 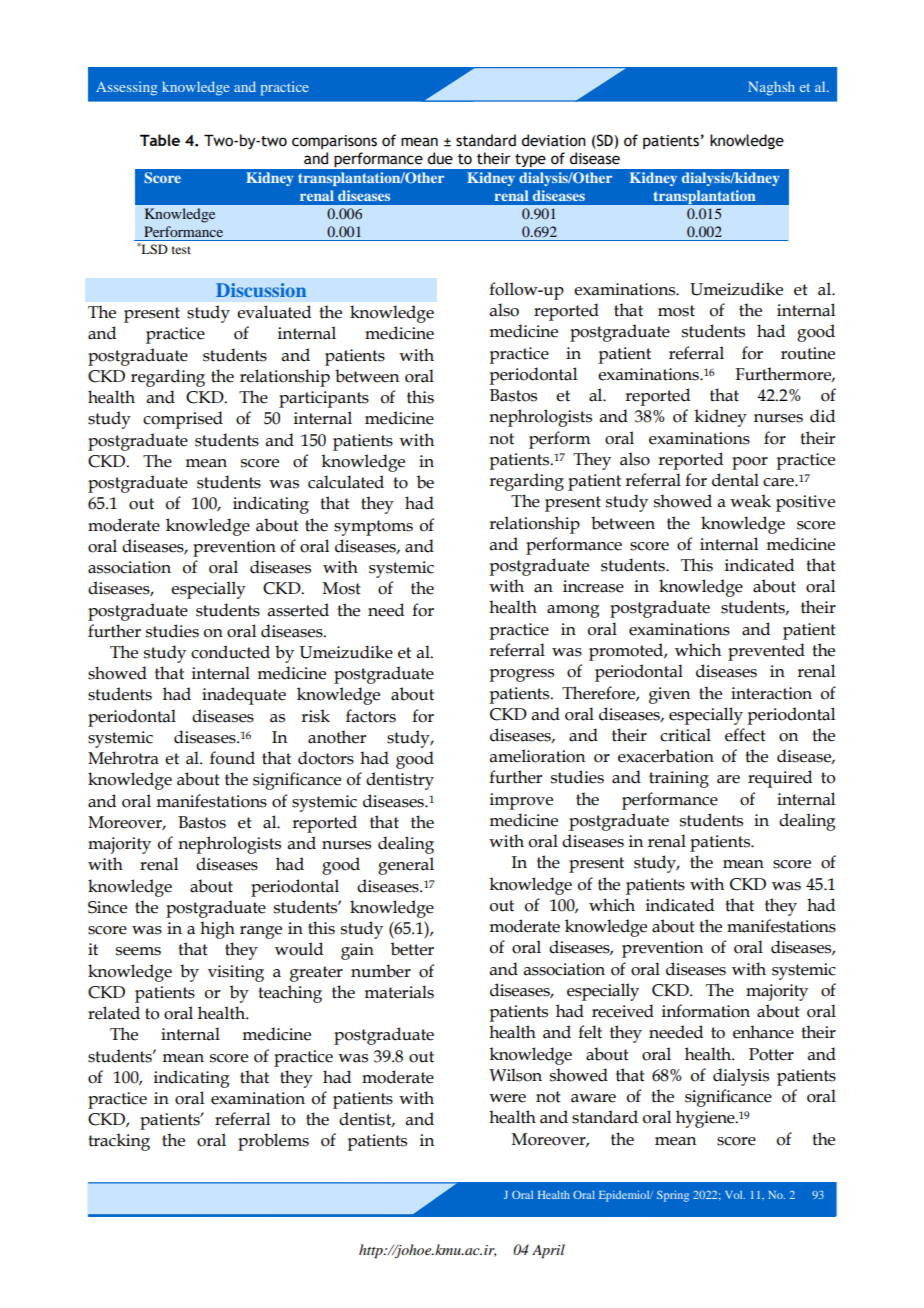 What do you see at coordinates (440, 158) in the screenshot?
I see `due` at bounding box center [440, 158].
